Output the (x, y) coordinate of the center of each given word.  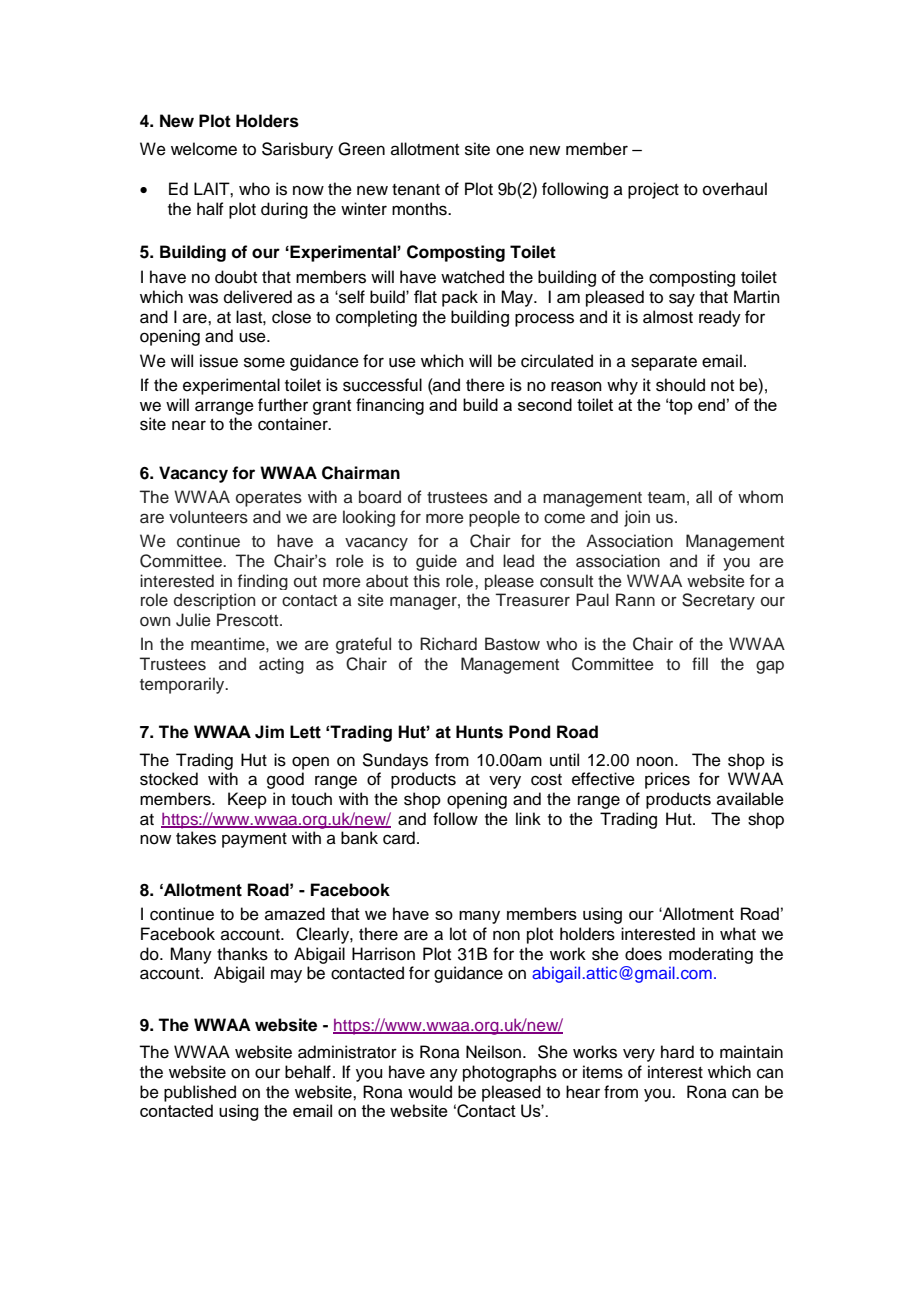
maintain (751, 1052)
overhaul (735, 189)
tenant (416, 190)
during (284, 210)
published (200, 1093)
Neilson (495, 1052)
